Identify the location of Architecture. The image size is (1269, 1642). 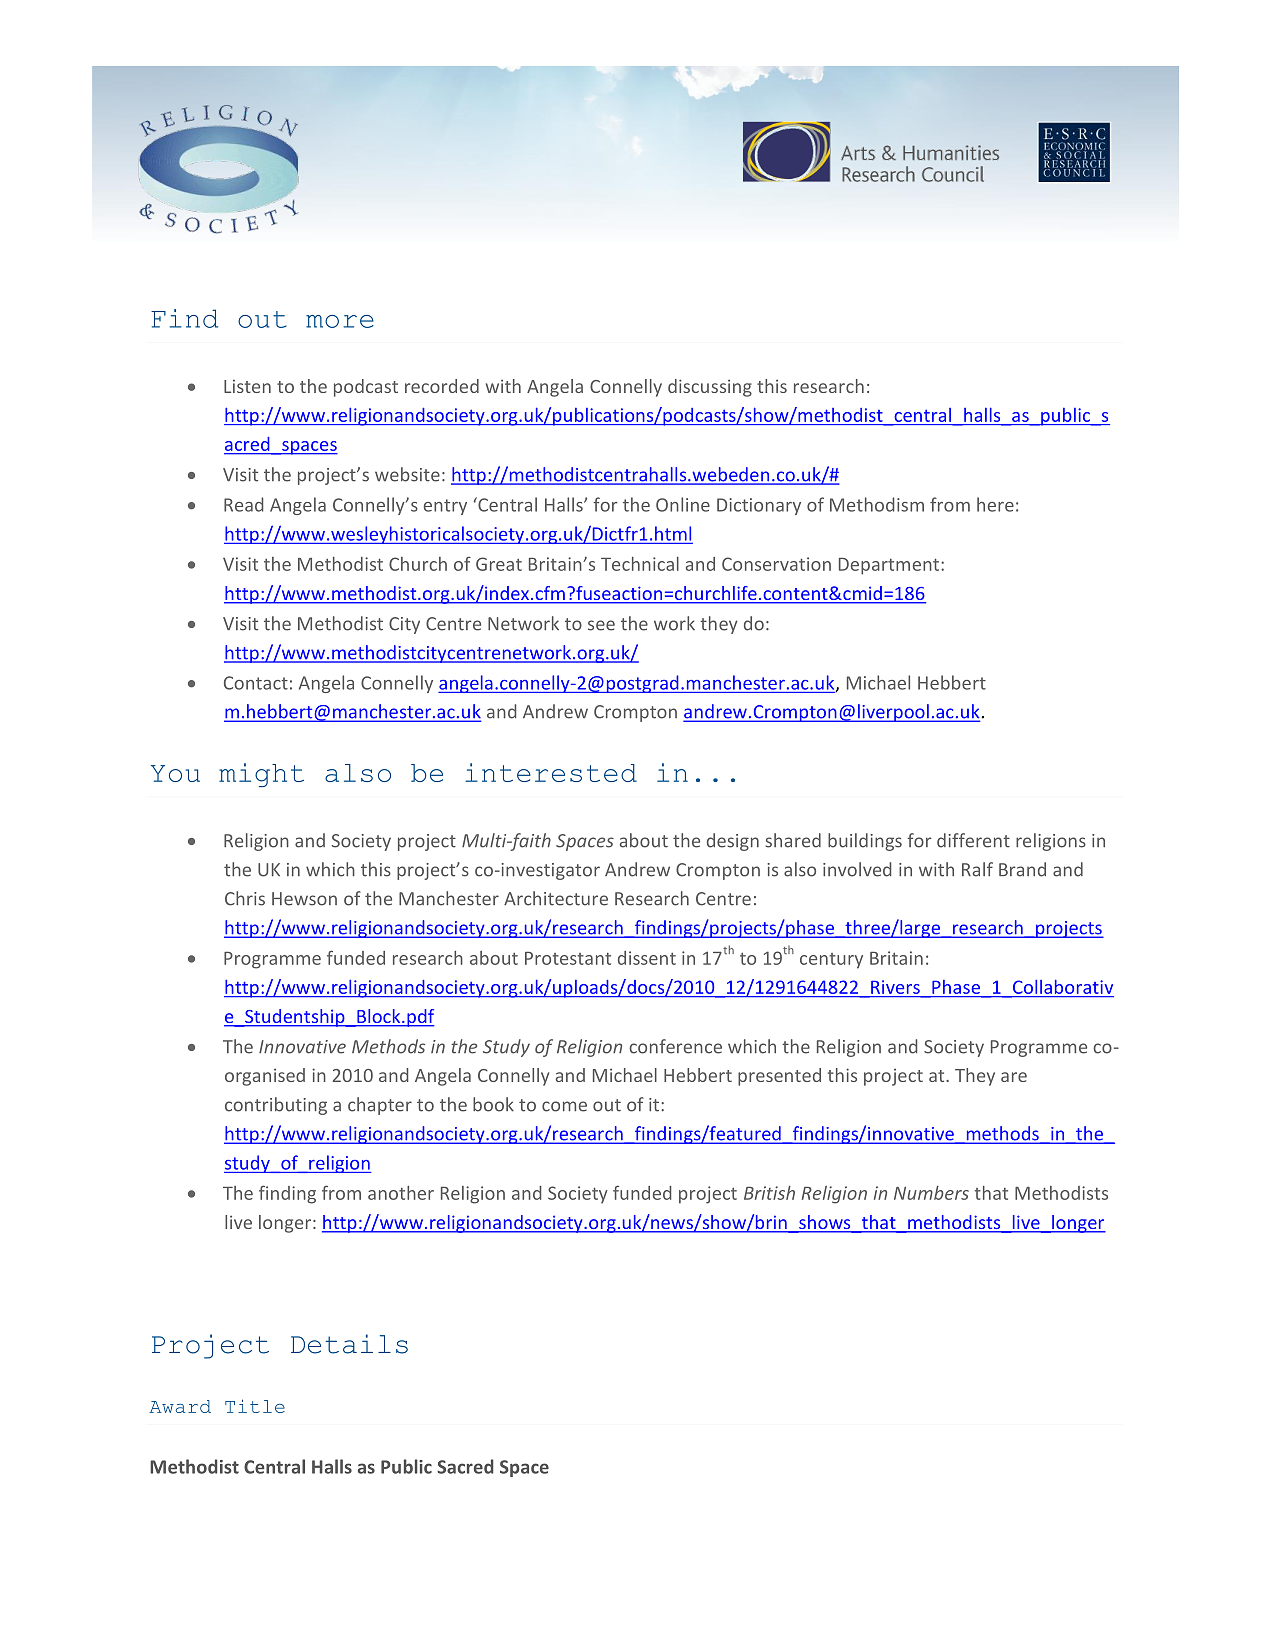
(556, 898).
